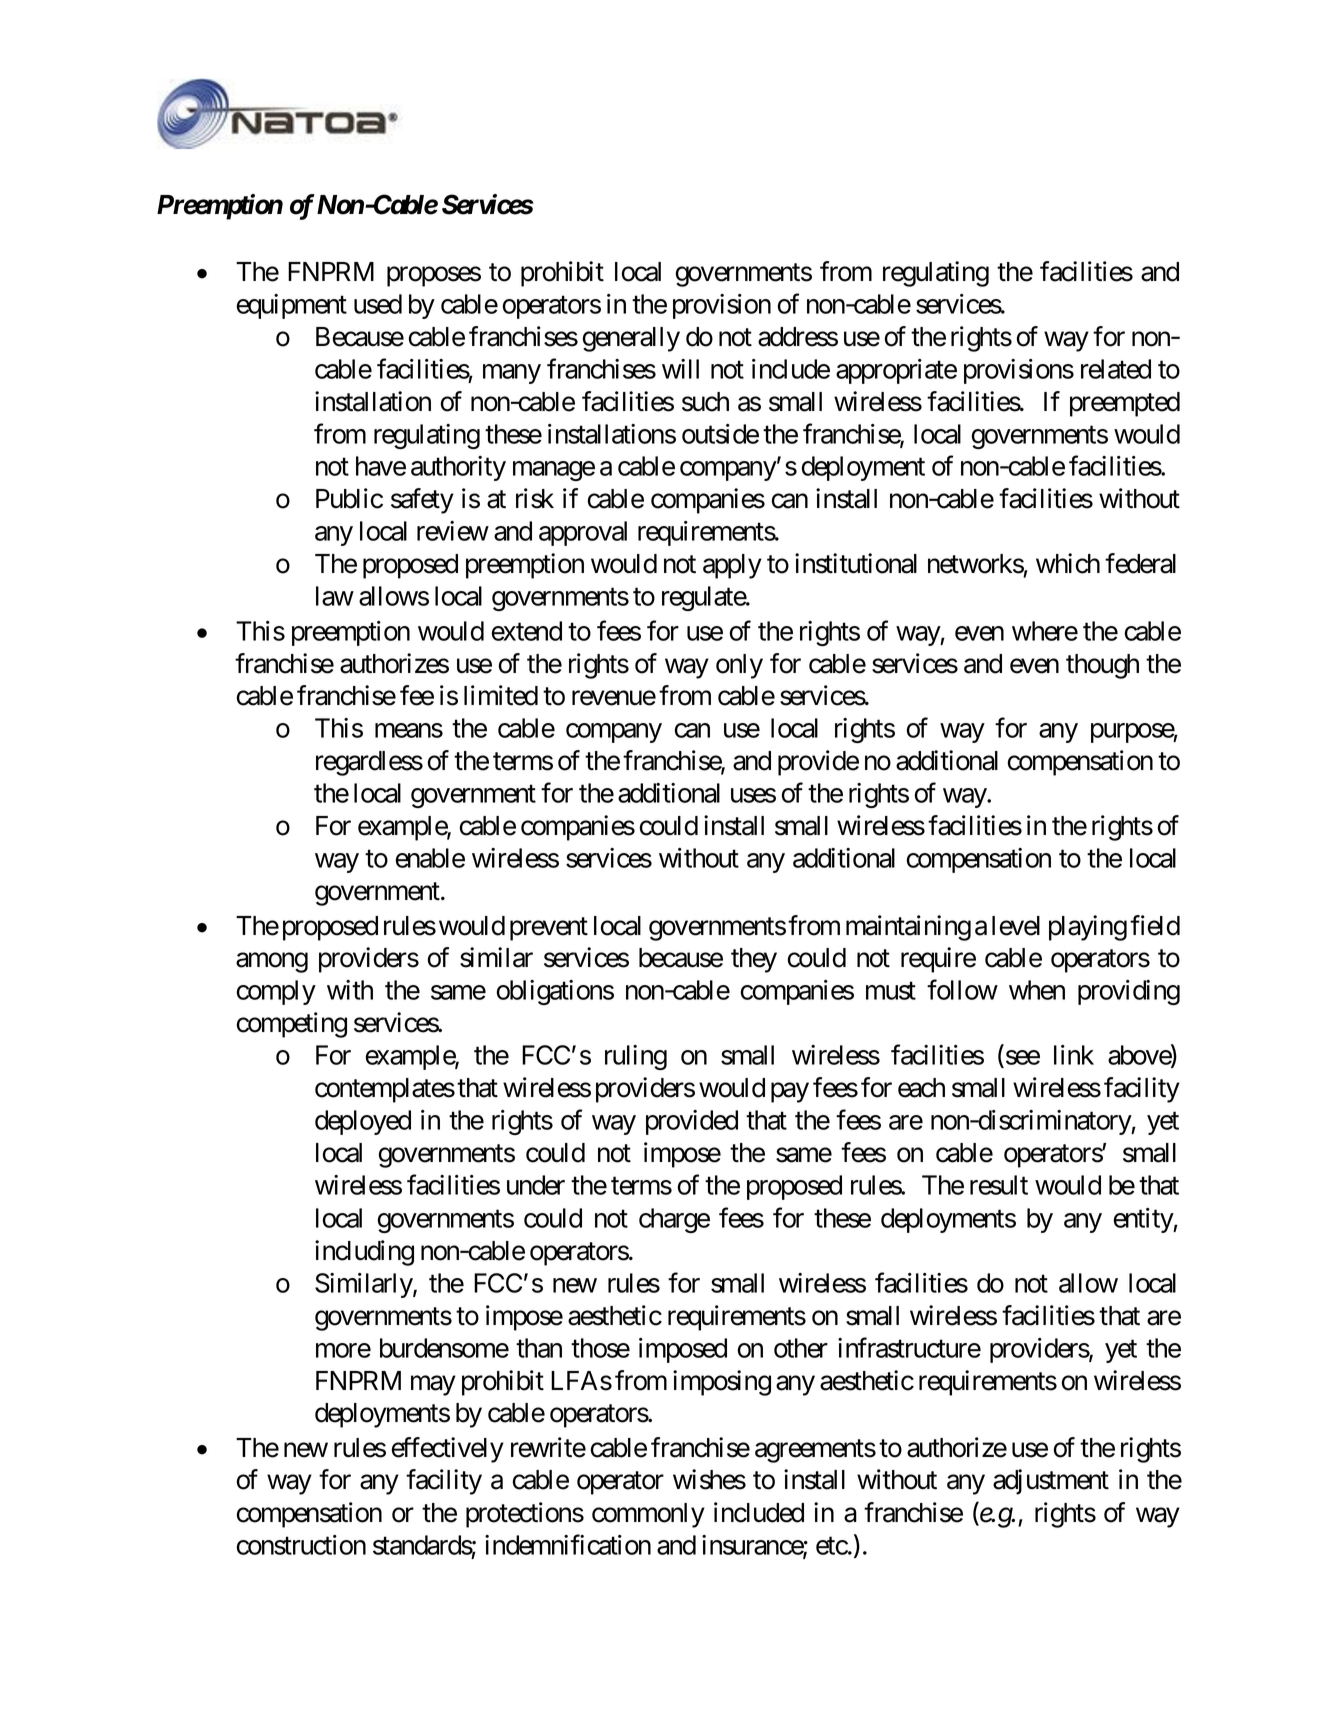 The height and width of the document is (1729, 1336). Describe the element at coordinates (272, 963) in the document. I see `among` at that location.
